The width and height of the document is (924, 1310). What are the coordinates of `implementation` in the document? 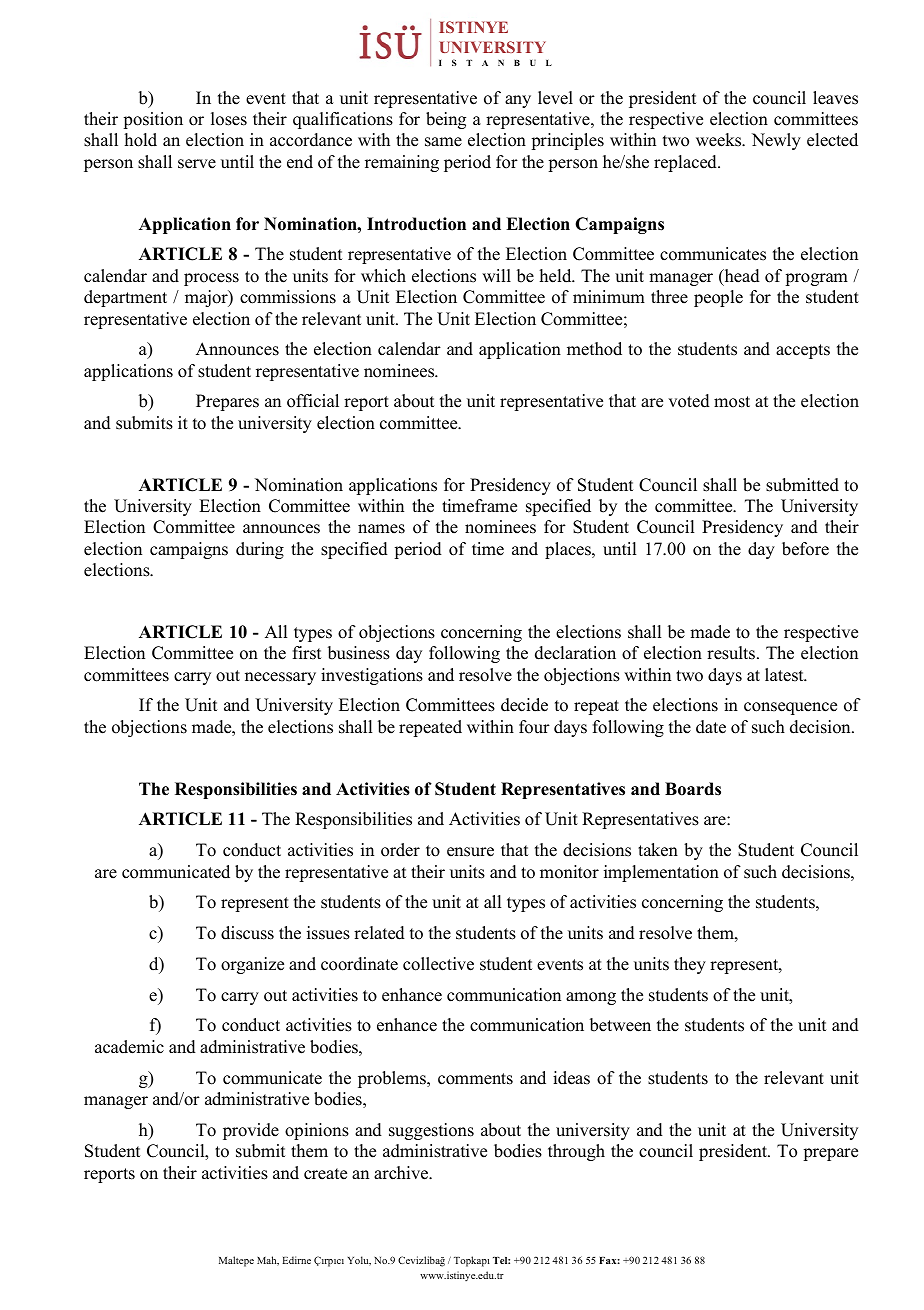 It's located at (661, 873).
